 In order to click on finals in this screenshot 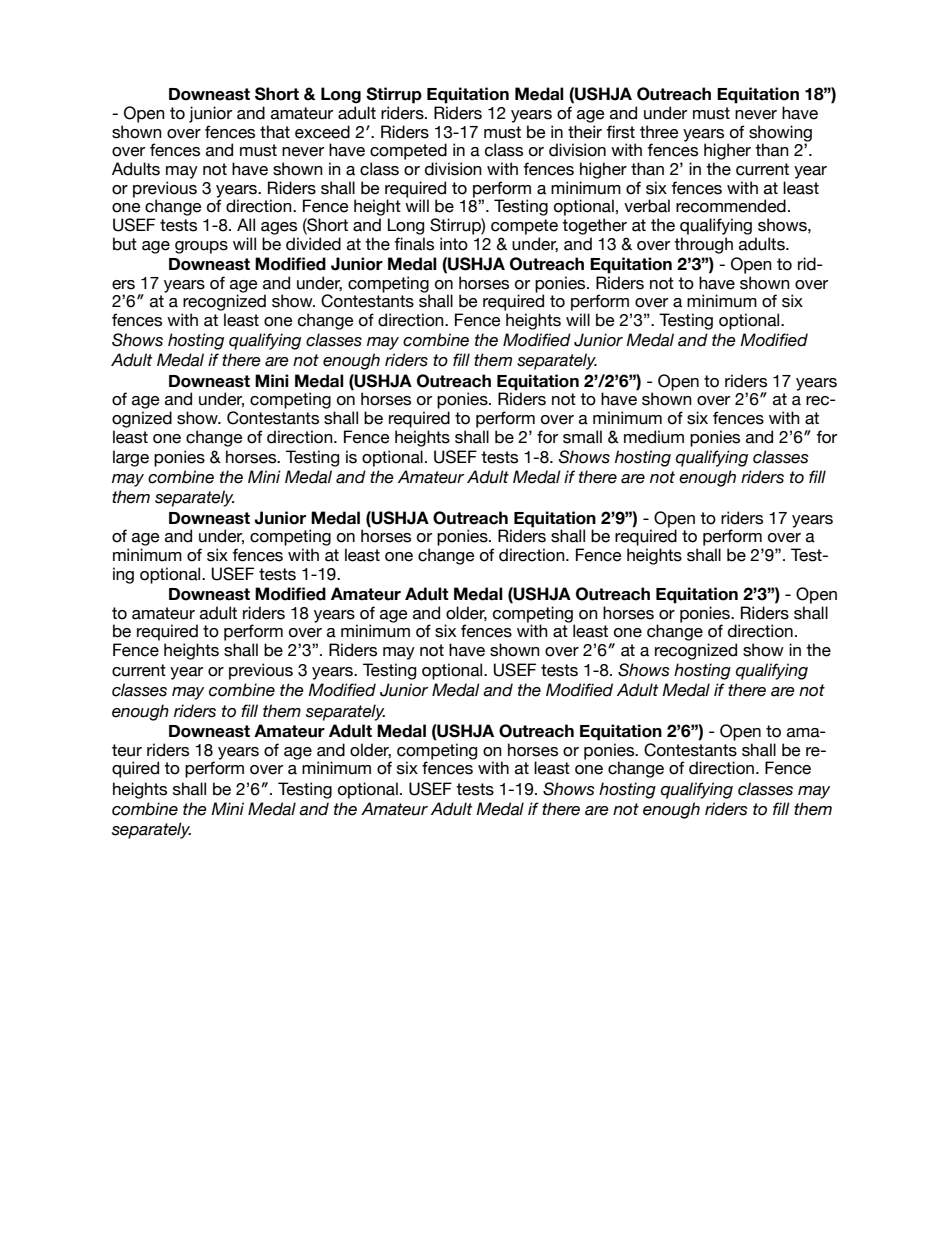, I will do `click(414, 244)`.
